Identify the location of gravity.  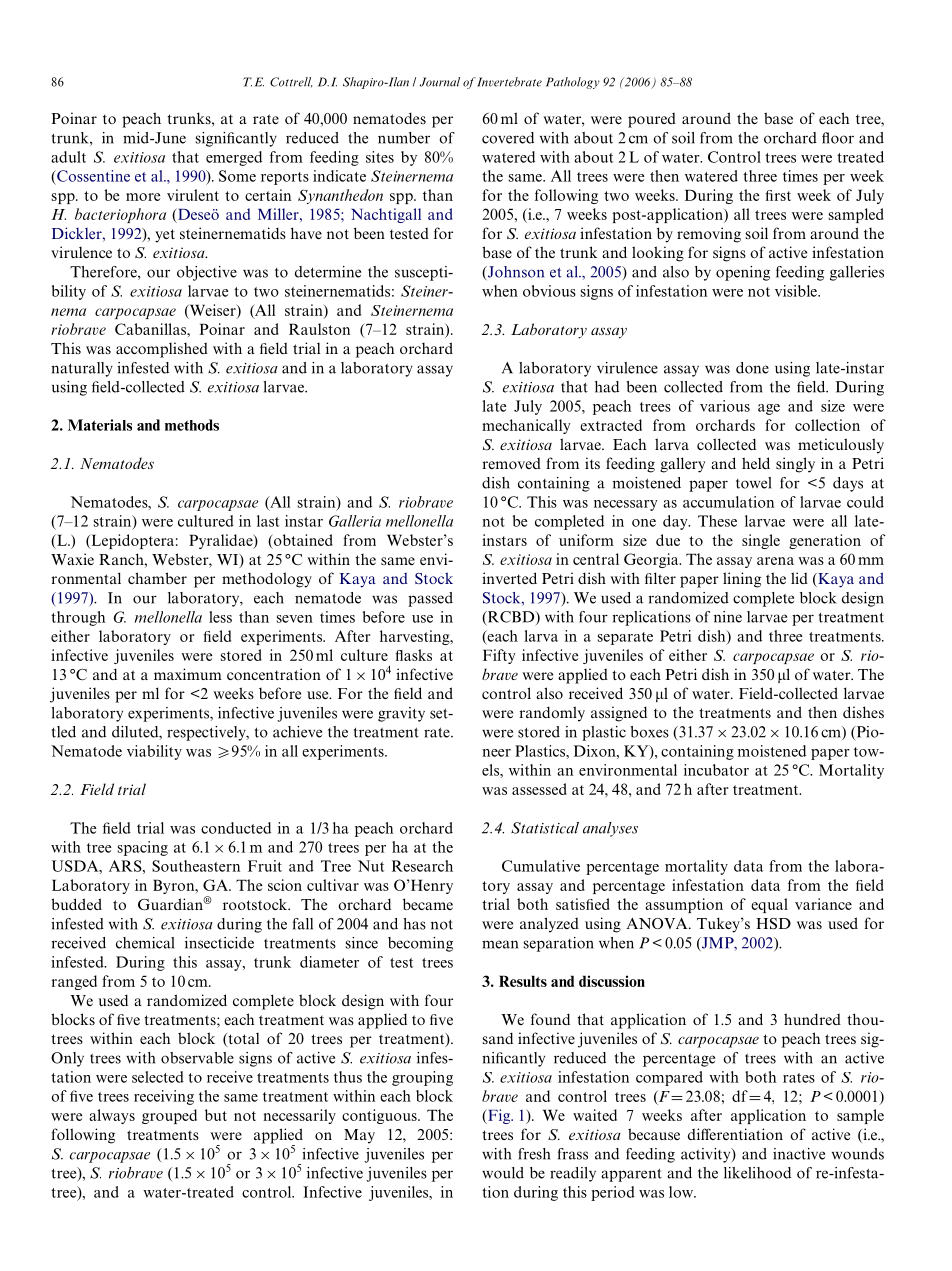
(401, 714).
